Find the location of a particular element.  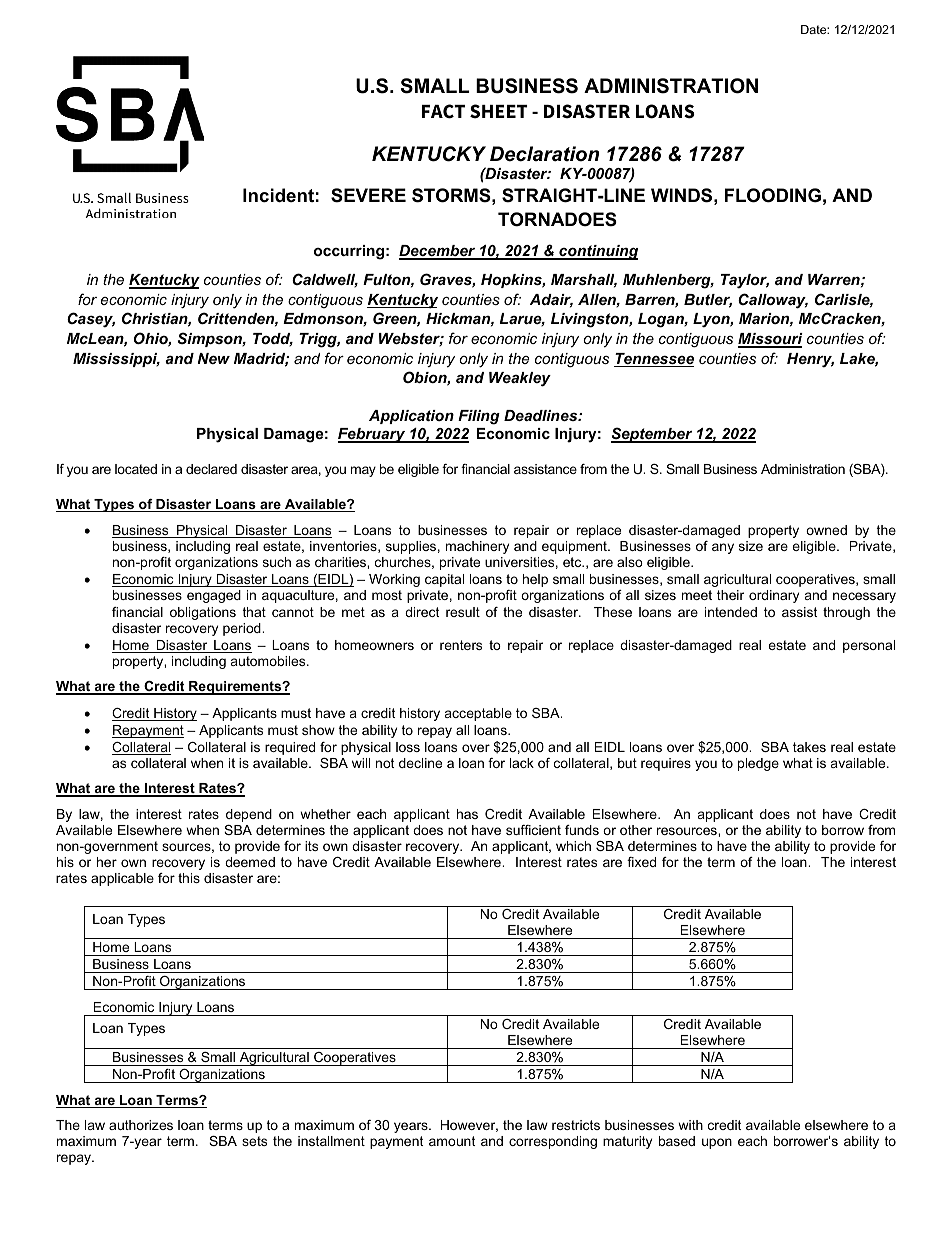

amount is located at coordinates (452, 1141).
